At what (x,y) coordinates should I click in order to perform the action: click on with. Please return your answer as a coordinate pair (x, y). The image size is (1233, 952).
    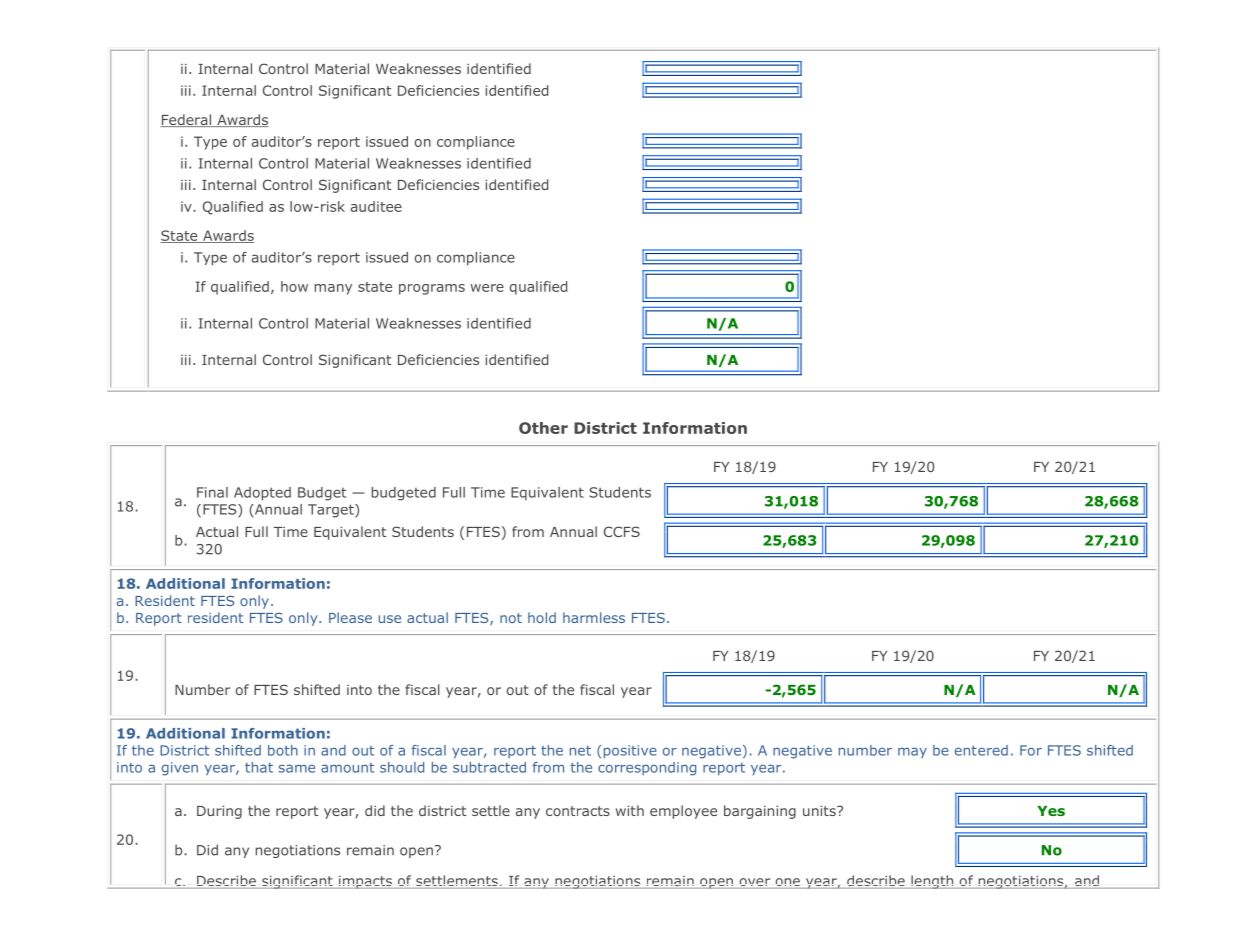
    Looking at the image, I should click on (630, 810).
